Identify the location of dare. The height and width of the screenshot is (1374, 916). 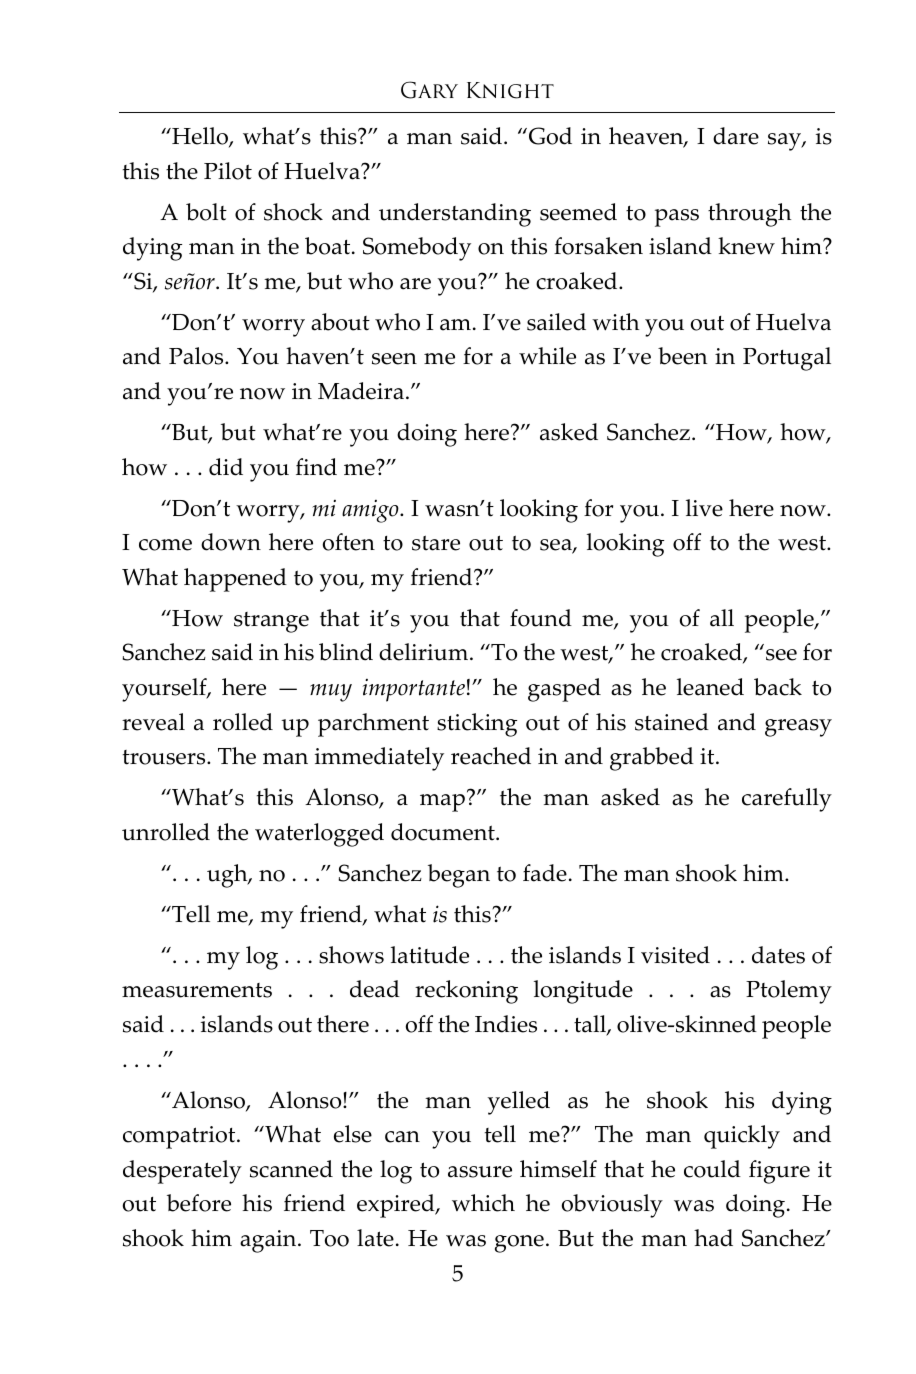
(736, 136).
